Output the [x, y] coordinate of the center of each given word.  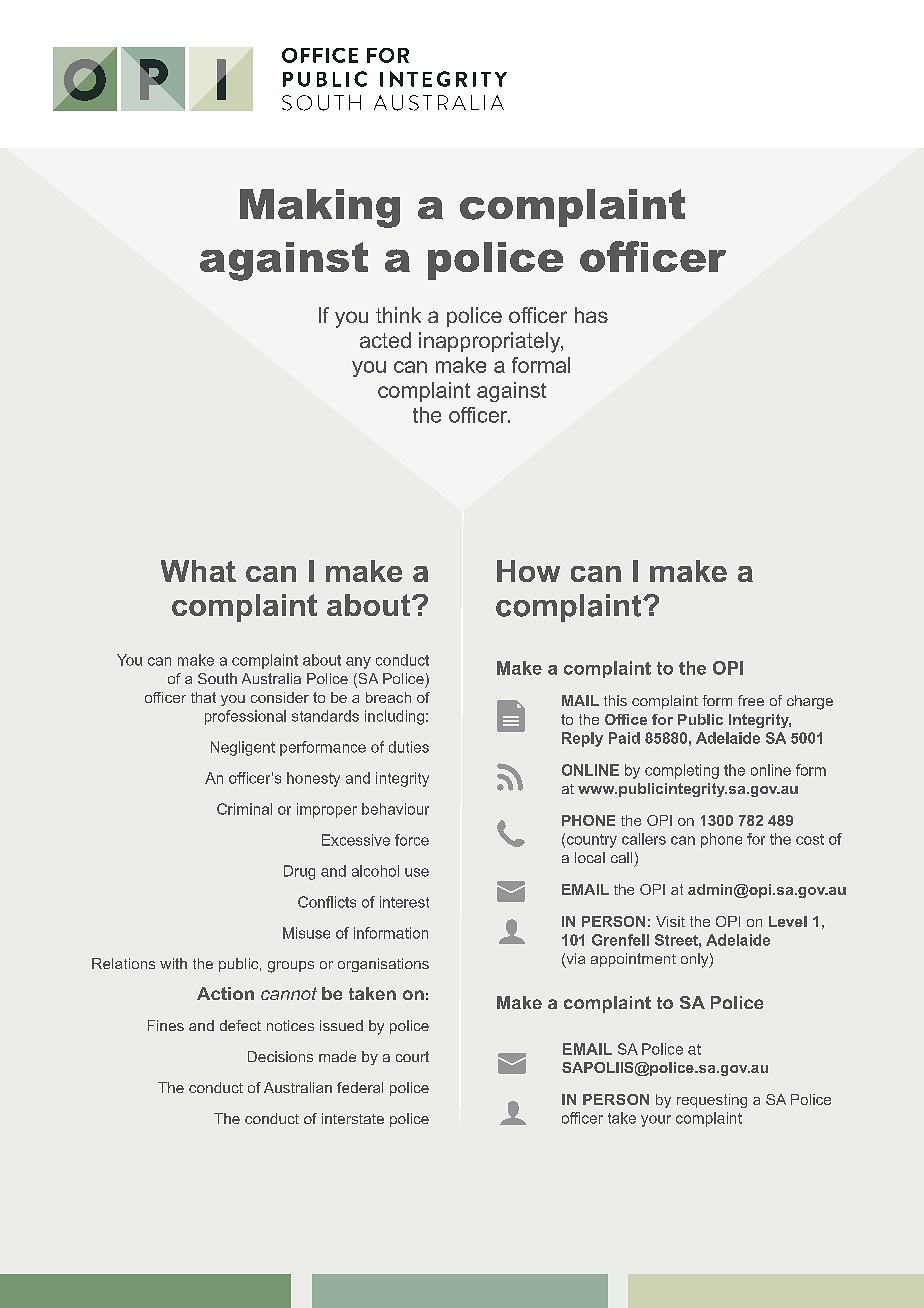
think [398, 315]
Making [320, 208]
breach [388, 697]
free [751, 700]
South [217, 678]
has [591, 315]
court [412, 1056]
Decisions [280, 1056]
